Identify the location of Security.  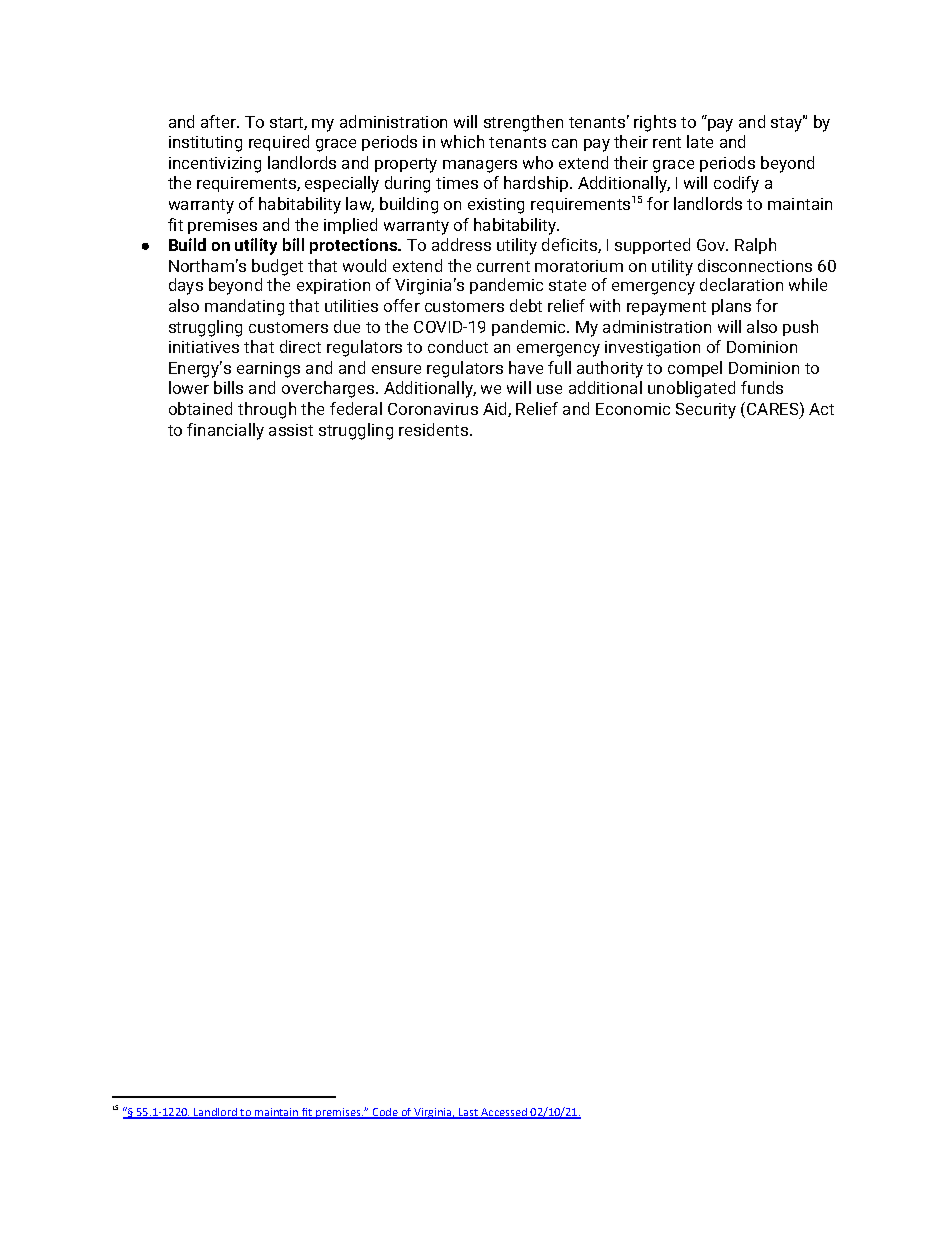
(706, 411).
